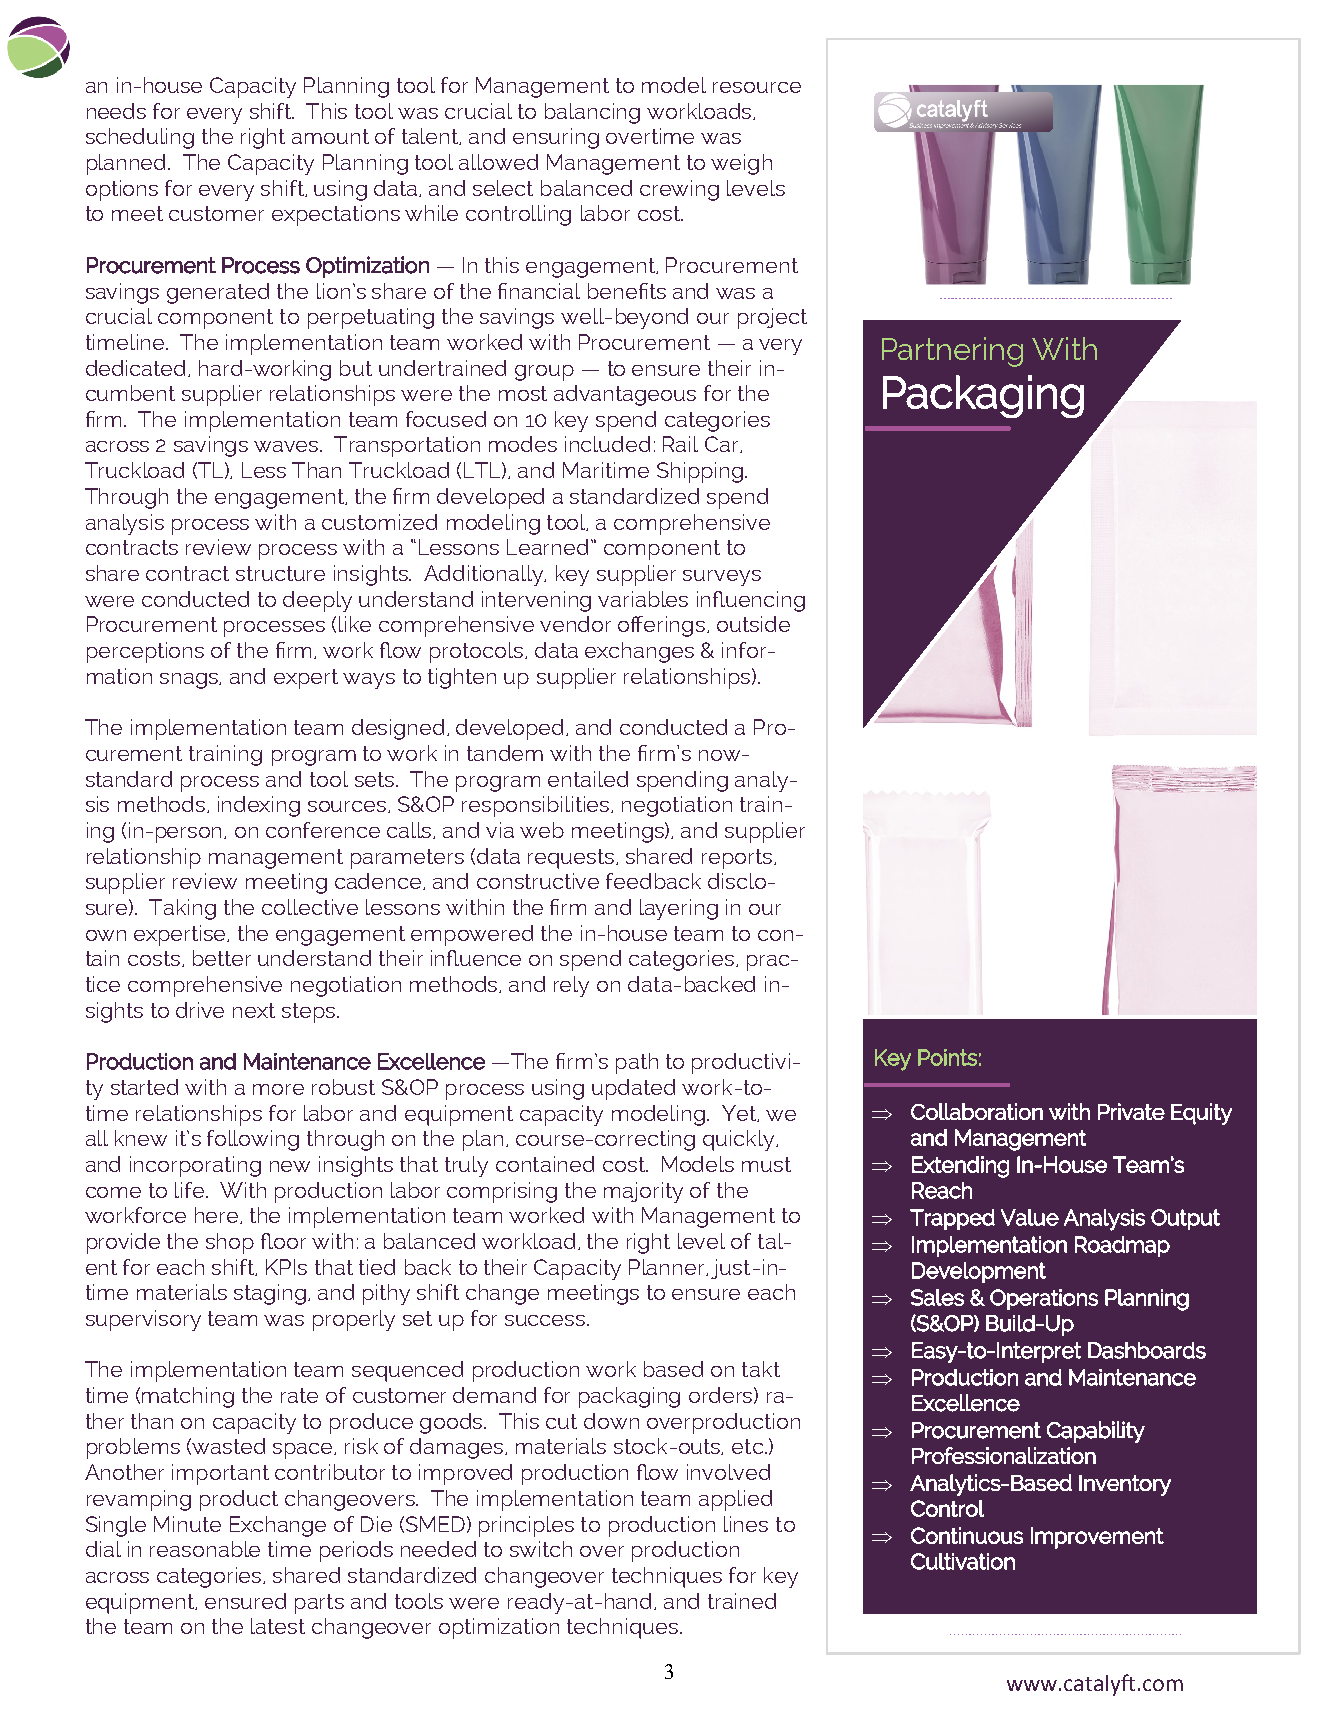  What do you see at coordinates (259, 806) in the screenshot?
I see `indexing` at bounding box center [259, 806].
